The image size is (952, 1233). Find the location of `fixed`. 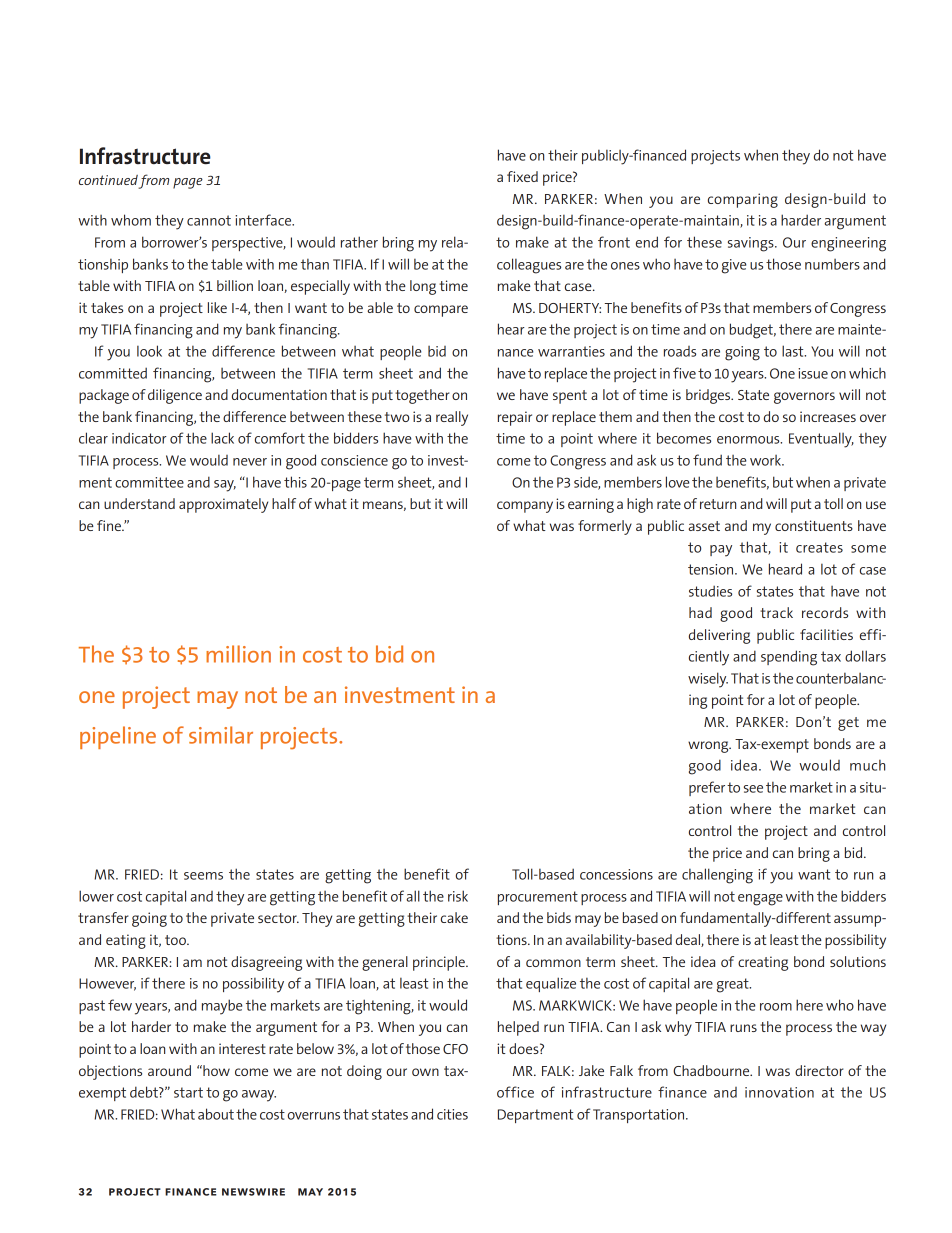

fixed is located at coordinates (522, 176).
